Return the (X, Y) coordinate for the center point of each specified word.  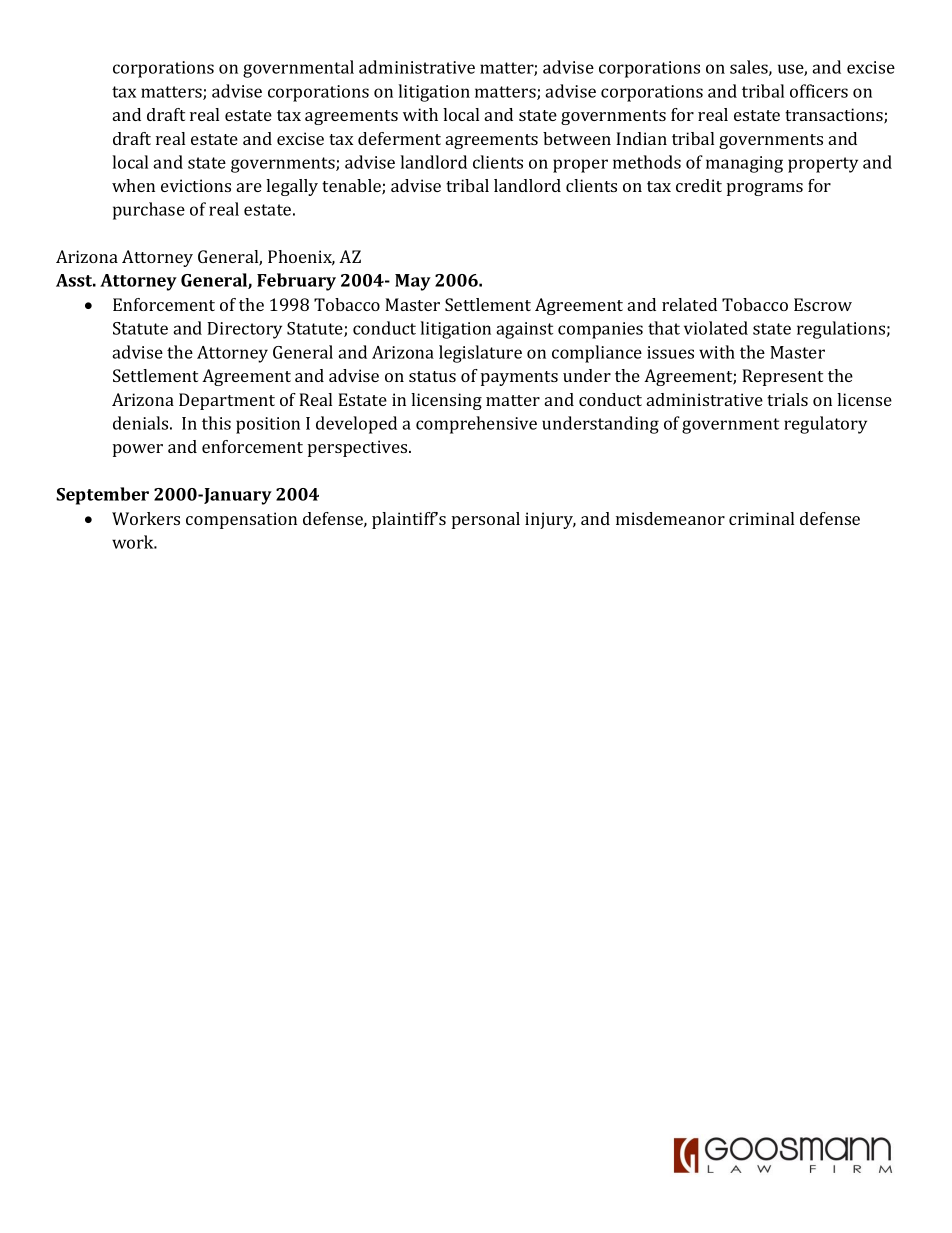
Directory (244, 330)
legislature (480, 354)
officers (819, 91)
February (296, 282)
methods (647, 162)
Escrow (823, 304)
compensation (241, 520)
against (524, 330)
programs (765, 189)
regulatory (825, 425)
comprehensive (476, 425)
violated (716, 328)
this (216, 423)
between (577, 138)
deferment (399, 138)
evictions (196, 185)
